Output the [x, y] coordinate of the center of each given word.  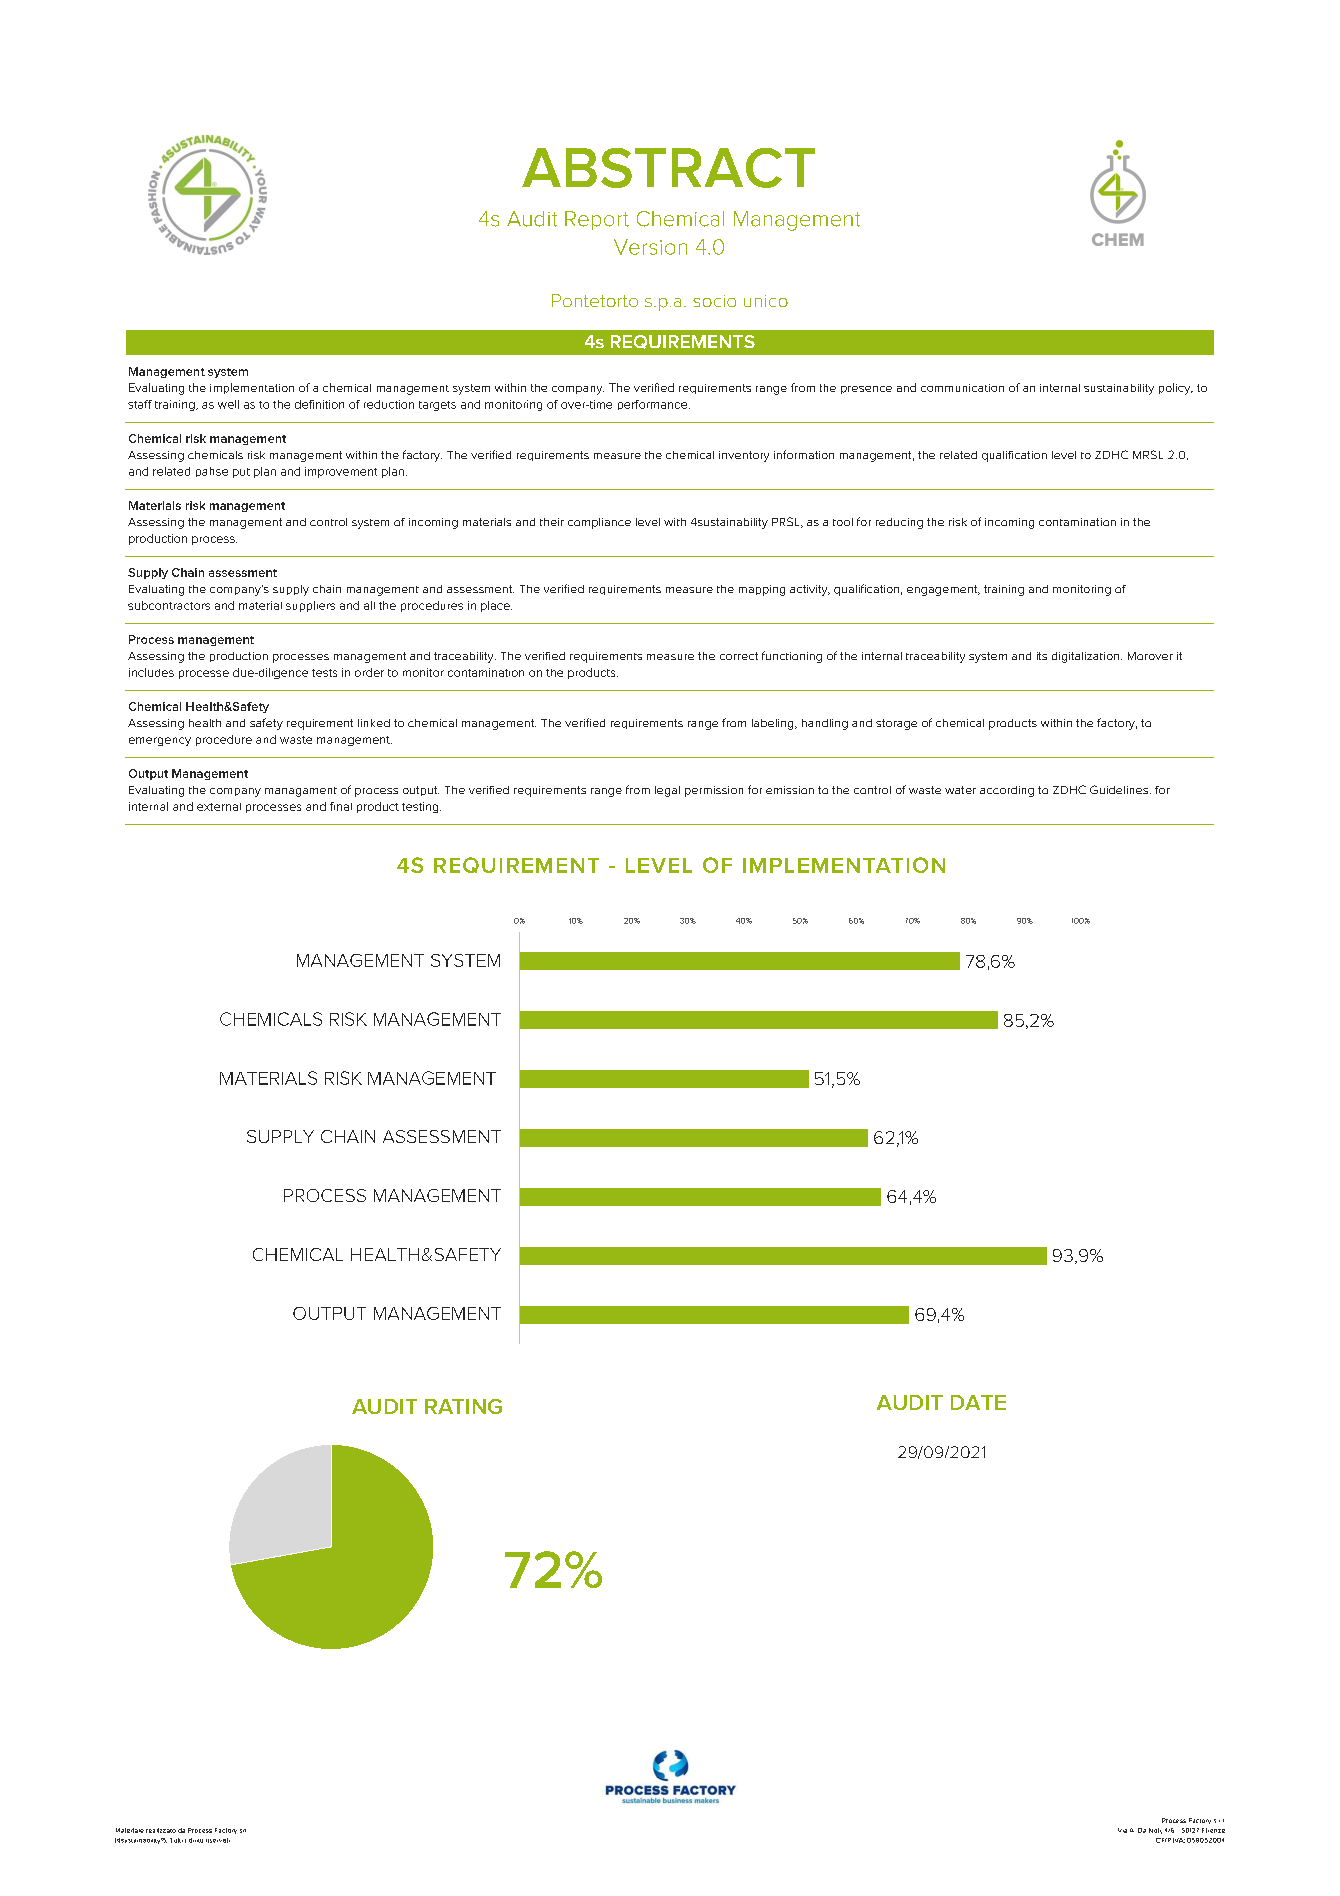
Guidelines [1120, 789]
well [228, 404]
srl [243, 1831]
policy [1176, 389]
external [219, 807]
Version [650, 247]
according [1007, 791]
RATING [463, 1406]
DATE [978, 1402]
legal [667, 791]
